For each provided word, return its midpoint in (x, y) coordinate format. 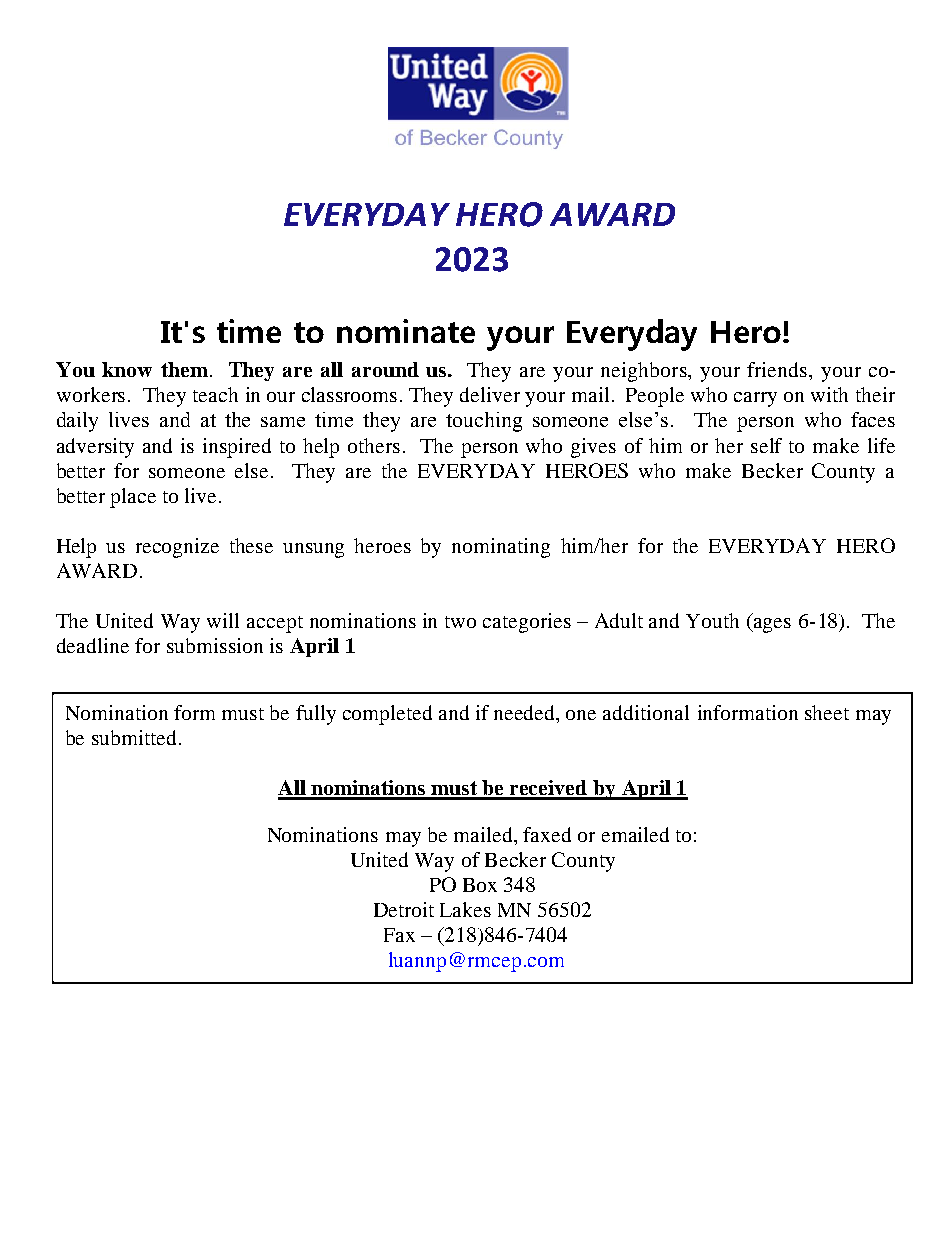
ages (771, 625)
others (374, 445)
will (223, 620)
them (184, 369)
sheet (827, 712)
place (133, 498)
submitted (134, 737)
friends (778, 369)
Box (480, 885)
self (766, 445)
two (460, 622)
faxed (547, 834)
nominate (406, 331)
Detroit (404, 909)
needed (526, 714)
